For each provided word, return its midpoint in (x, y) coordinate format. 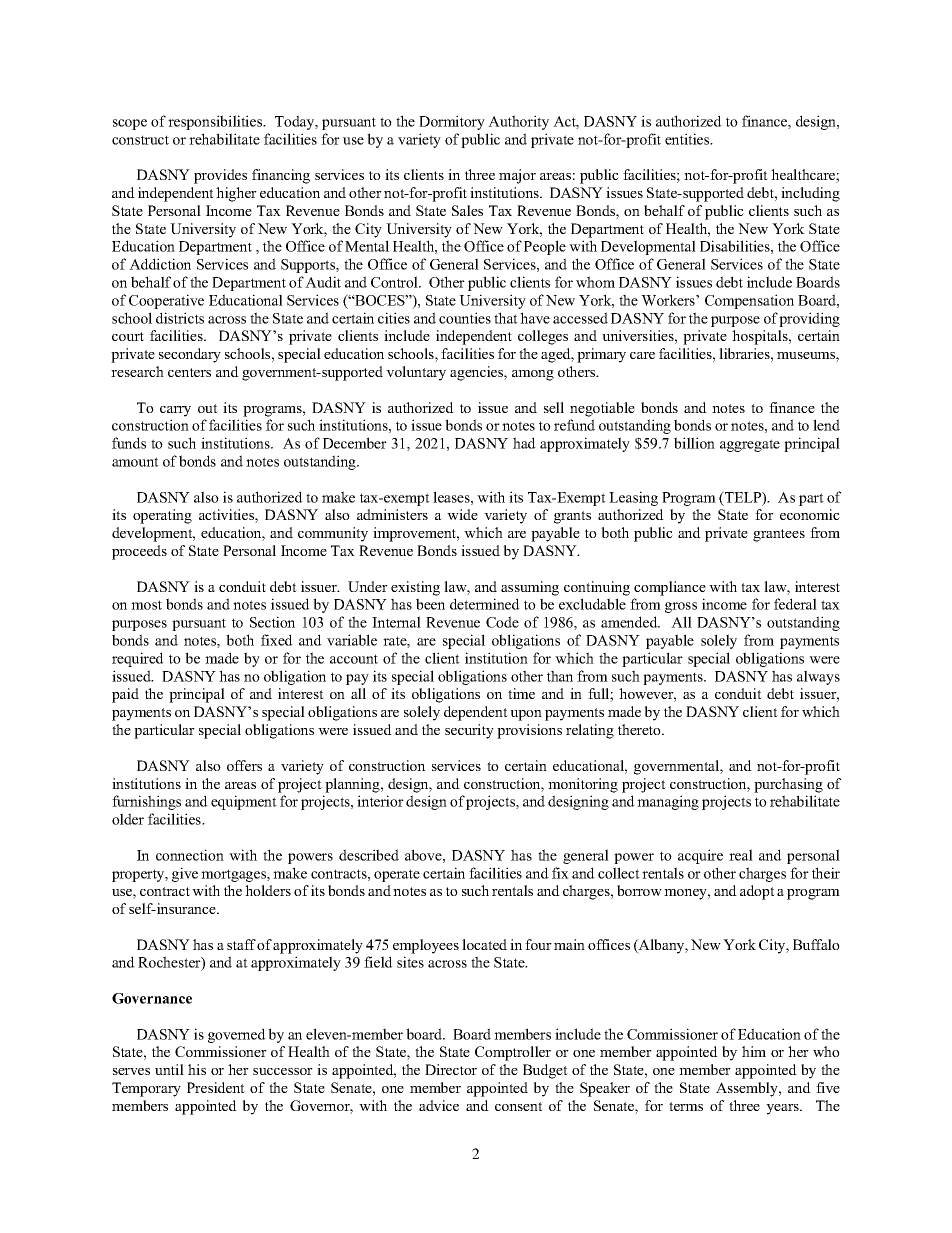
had (524, 443)
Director (451, 1069)
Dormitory (452, 122)
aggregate (750, 445)
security (469, 731)
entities (688, 139)
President (216, 1087)
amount (135, 462)
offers (244, 765)
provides (220, 176)
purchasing (788, 785)
